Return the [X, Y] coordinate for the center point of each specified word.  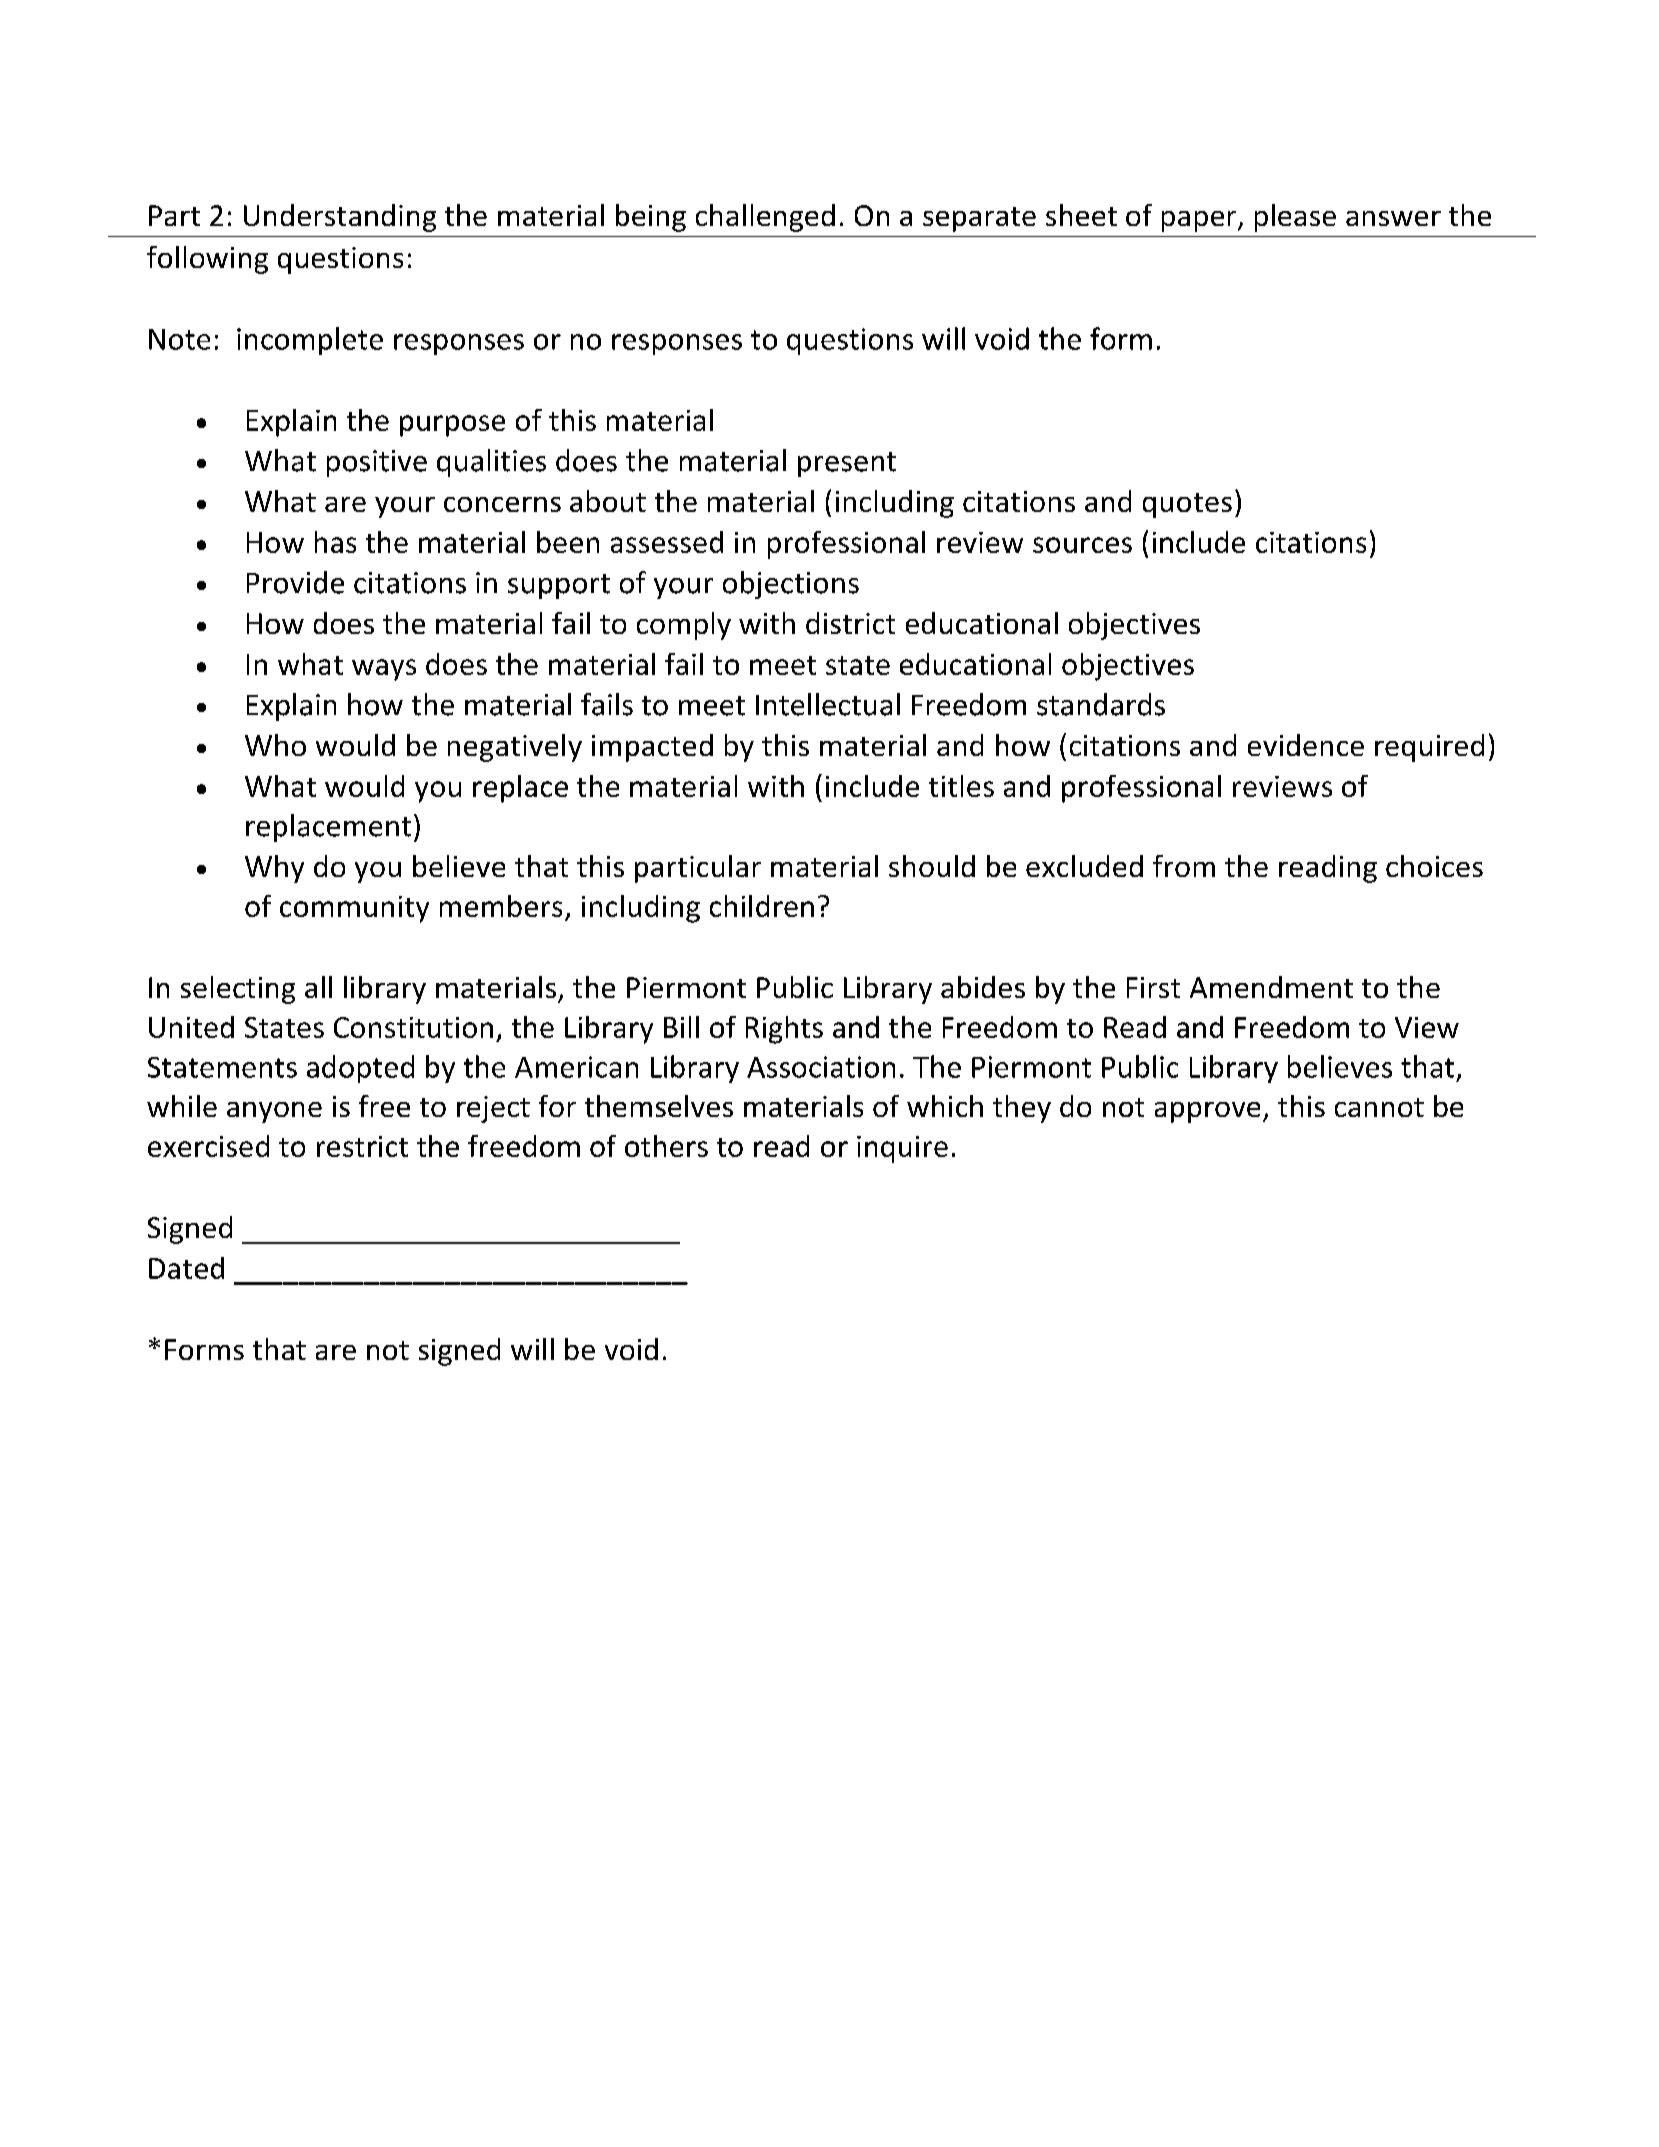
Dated [186, 1268]
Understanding [340, 218]
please [1295, 218]
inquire [902, 1149]
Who [275, 745]
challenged [765, 218]
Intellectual [828, 704]
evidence [1306, 745]
